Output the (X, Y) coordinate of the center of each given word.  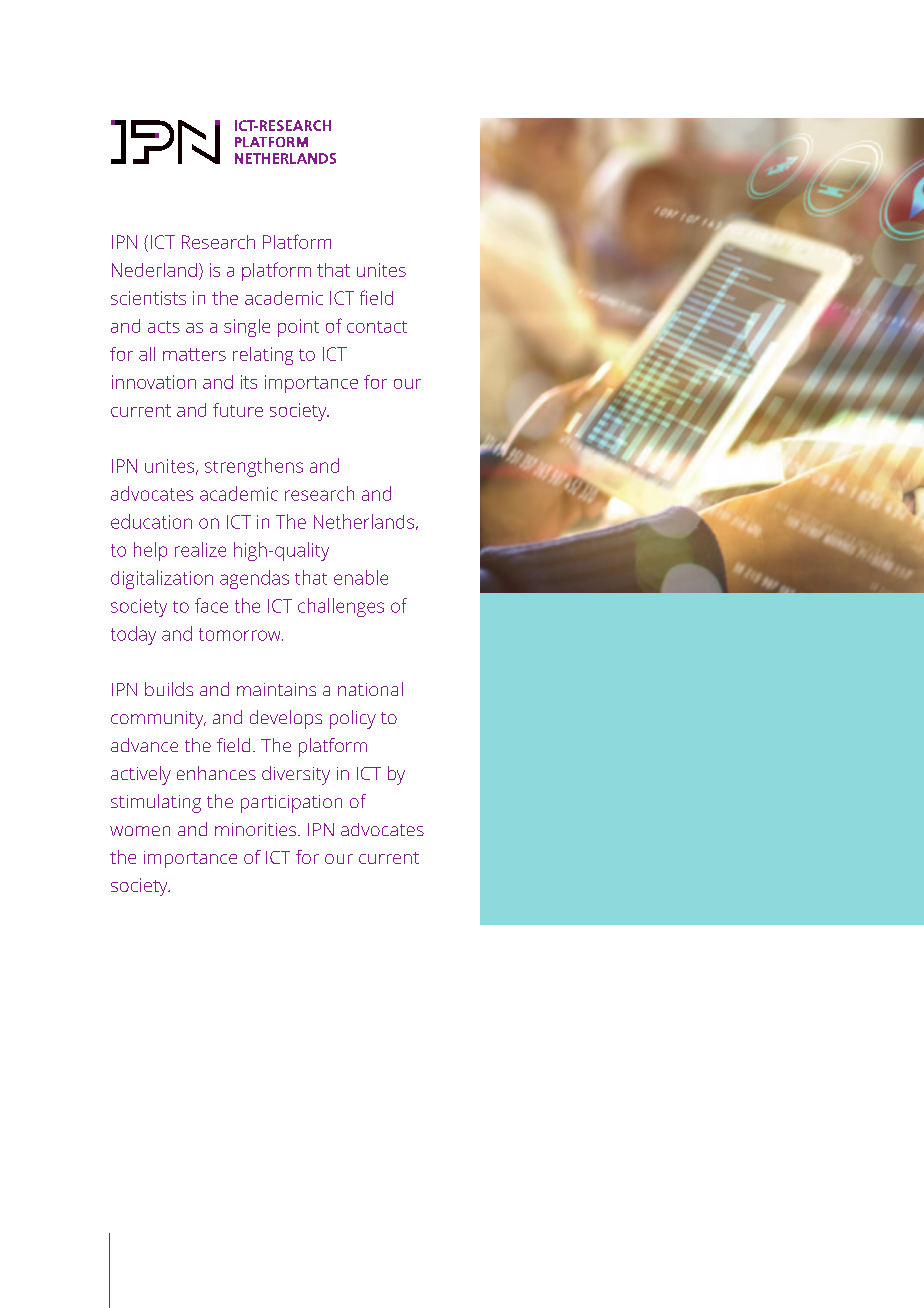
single (247, 328)
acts (164, 327)
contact (377, 327)
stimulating (156, 803)
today (133, 635)
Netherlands (364, 521)
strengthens (254, 467)
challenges (341, 607)
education (151, 521)
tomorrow (241, 634)
